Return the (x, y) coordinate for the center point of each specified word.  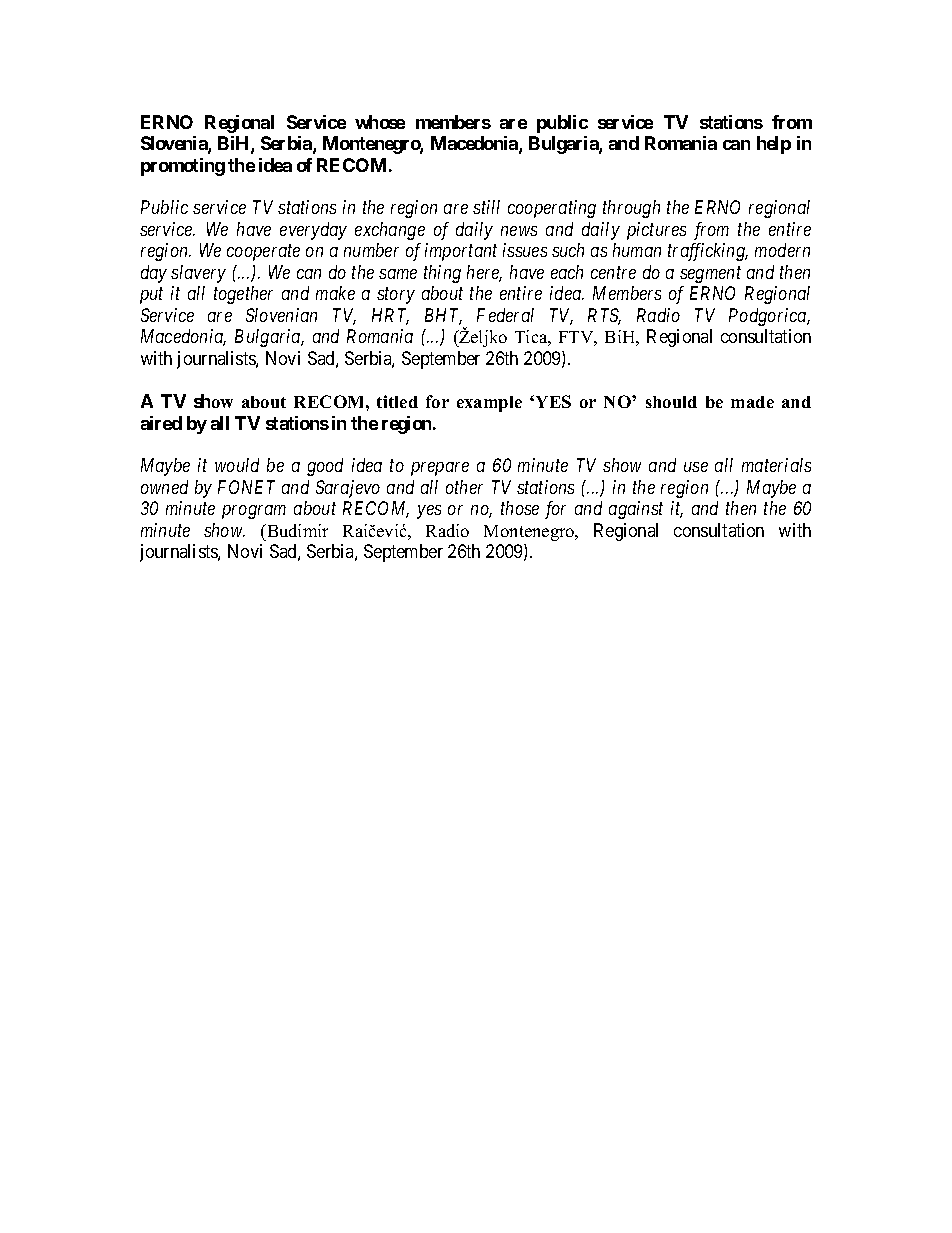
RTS (604, 316)
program (254, 512)
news (519, 231)
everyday (313, 231)
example (489, 404)
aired (161, 423)
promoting (183, 167)
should (671, 402)
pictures (656, 231)
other (464, 487)
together (243, 295)
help (774, 145)
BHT (443, 316)
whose (380, 122)
